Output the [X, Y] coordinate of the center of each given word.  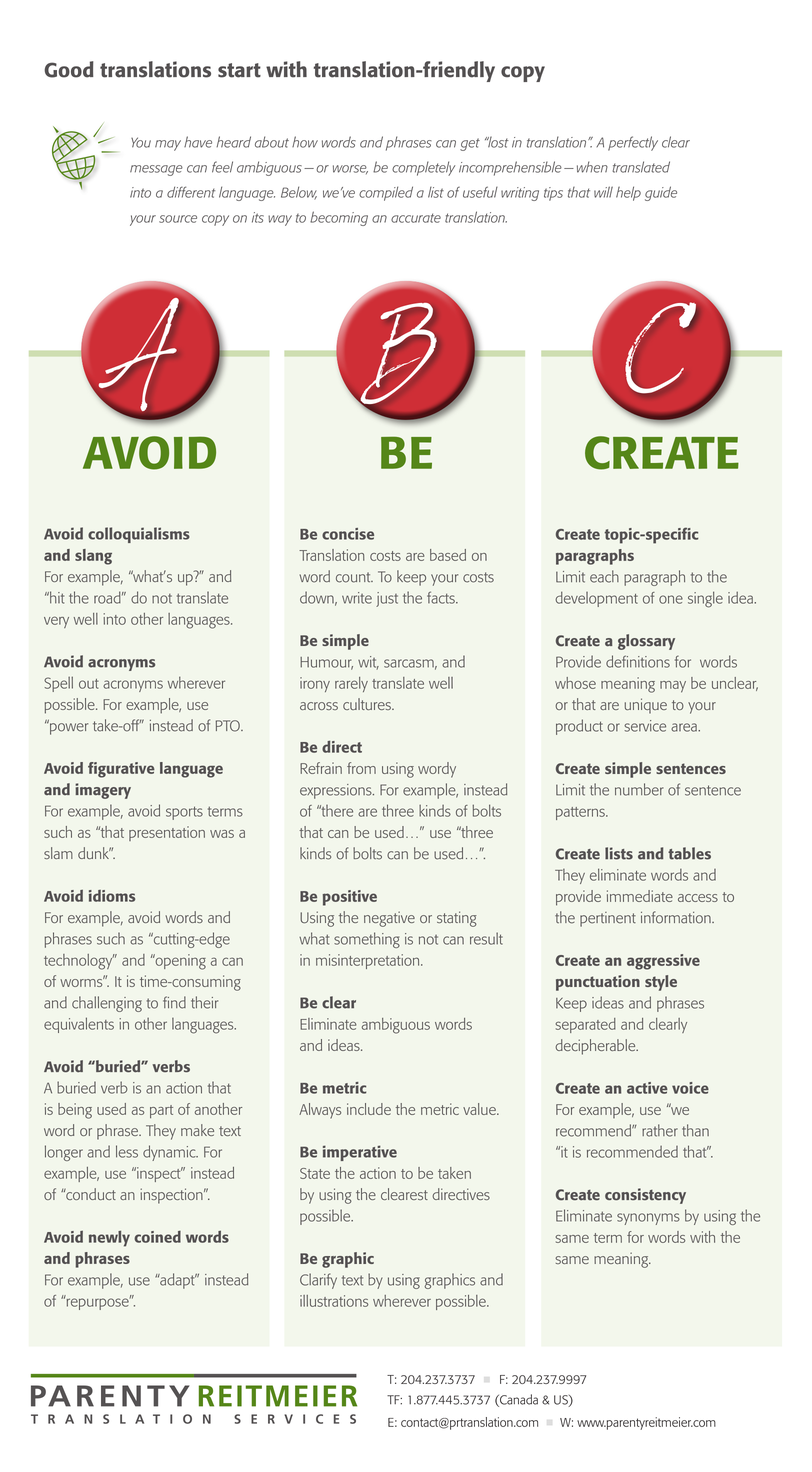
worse [350, 169]
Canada [518, 1400]
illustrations [334, 1301]
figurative [121, 770]
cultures [368, 704]
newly [109, 1238]
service [645, 726]
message [156, 170]
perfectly [633, 143]
